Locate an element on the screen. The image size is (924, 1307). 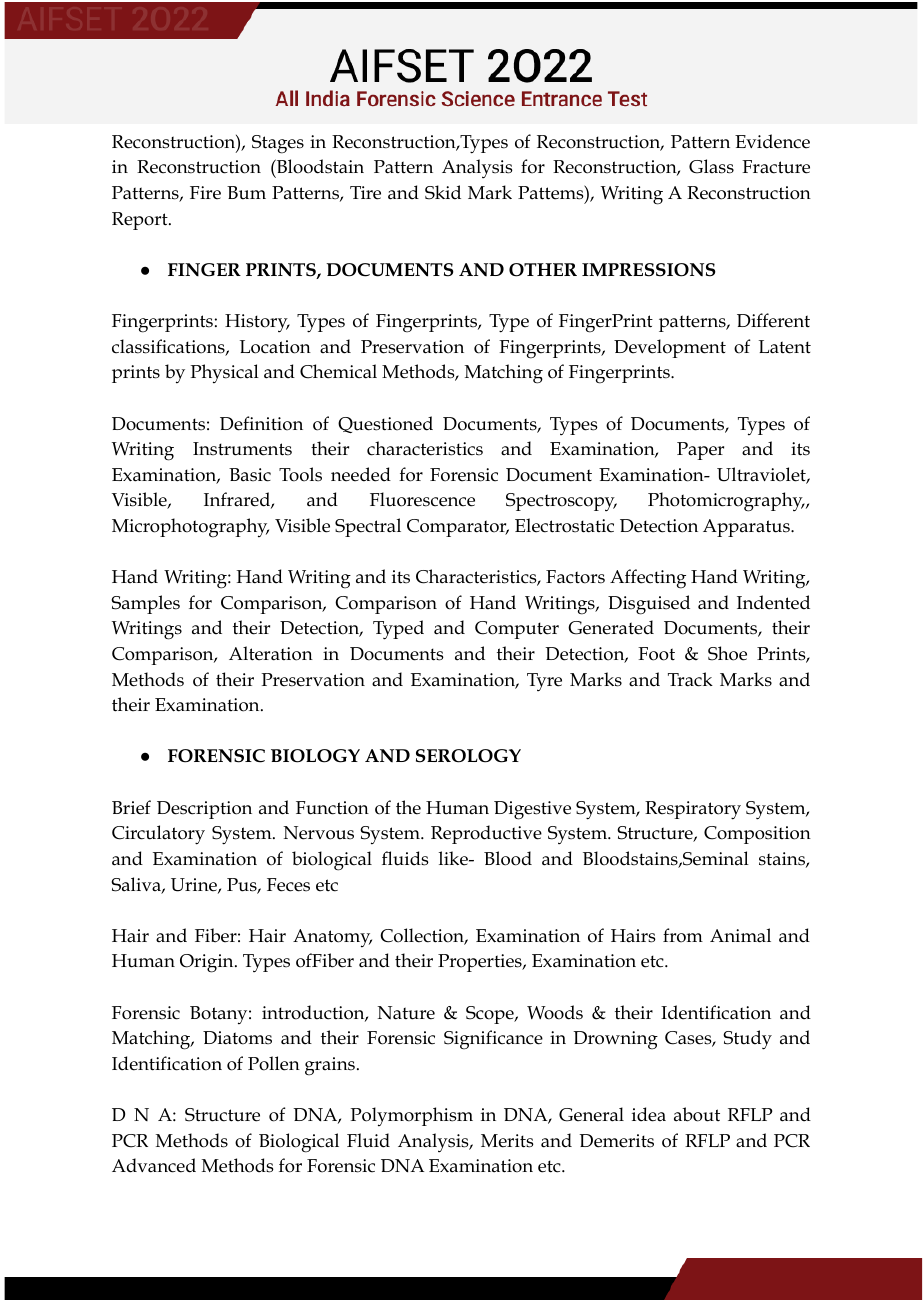
Alteration is located at coordinates (271, 653).
